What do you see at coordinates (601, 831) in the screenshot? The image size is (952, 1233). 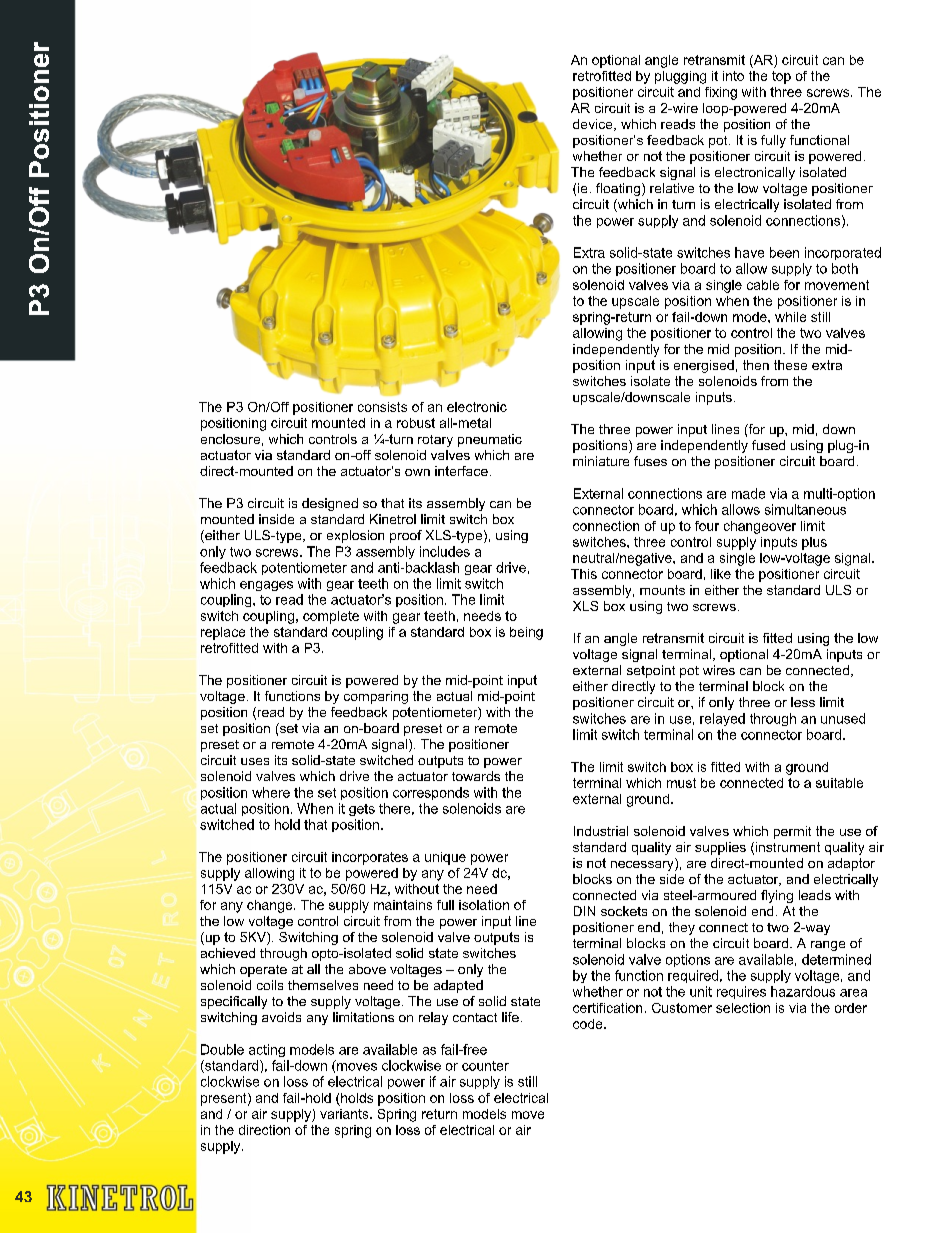 I see `Industrial` at bounding box center [601, 831].
